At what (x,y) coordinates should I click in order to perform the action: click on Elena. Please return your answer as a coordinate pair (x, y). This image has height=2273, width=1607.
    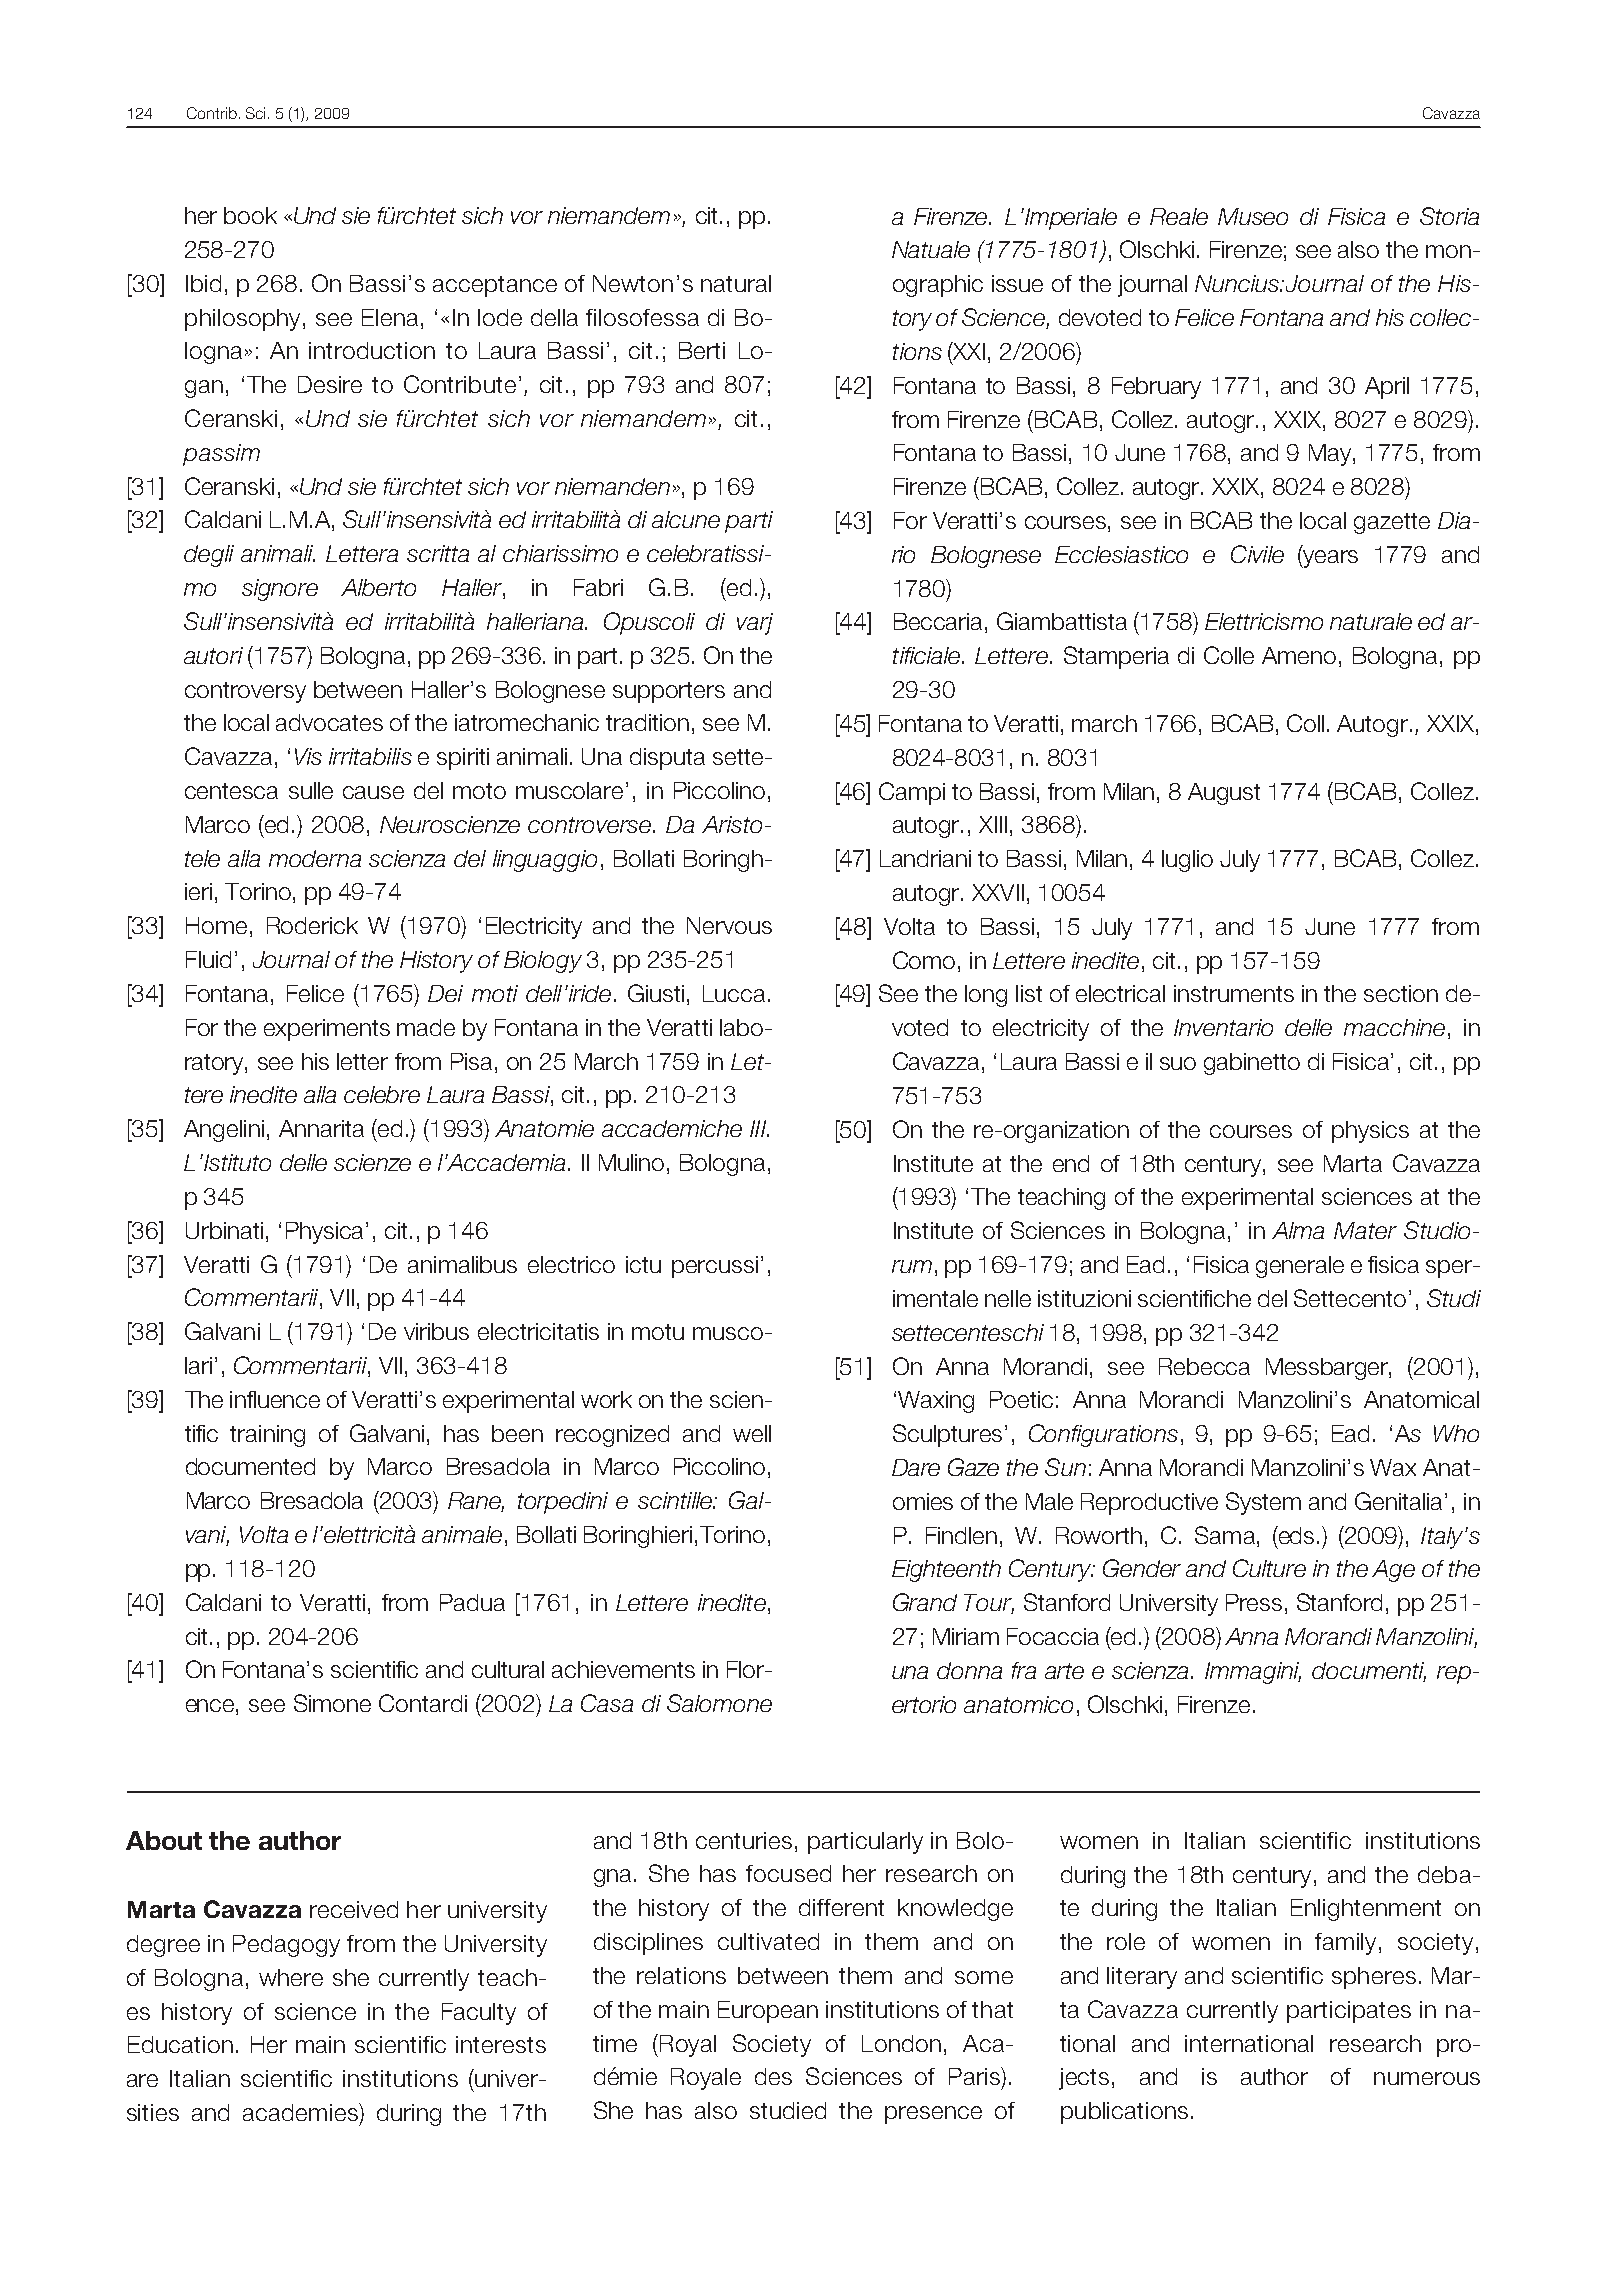
    Looking at the image, I should click on (390, 317).
